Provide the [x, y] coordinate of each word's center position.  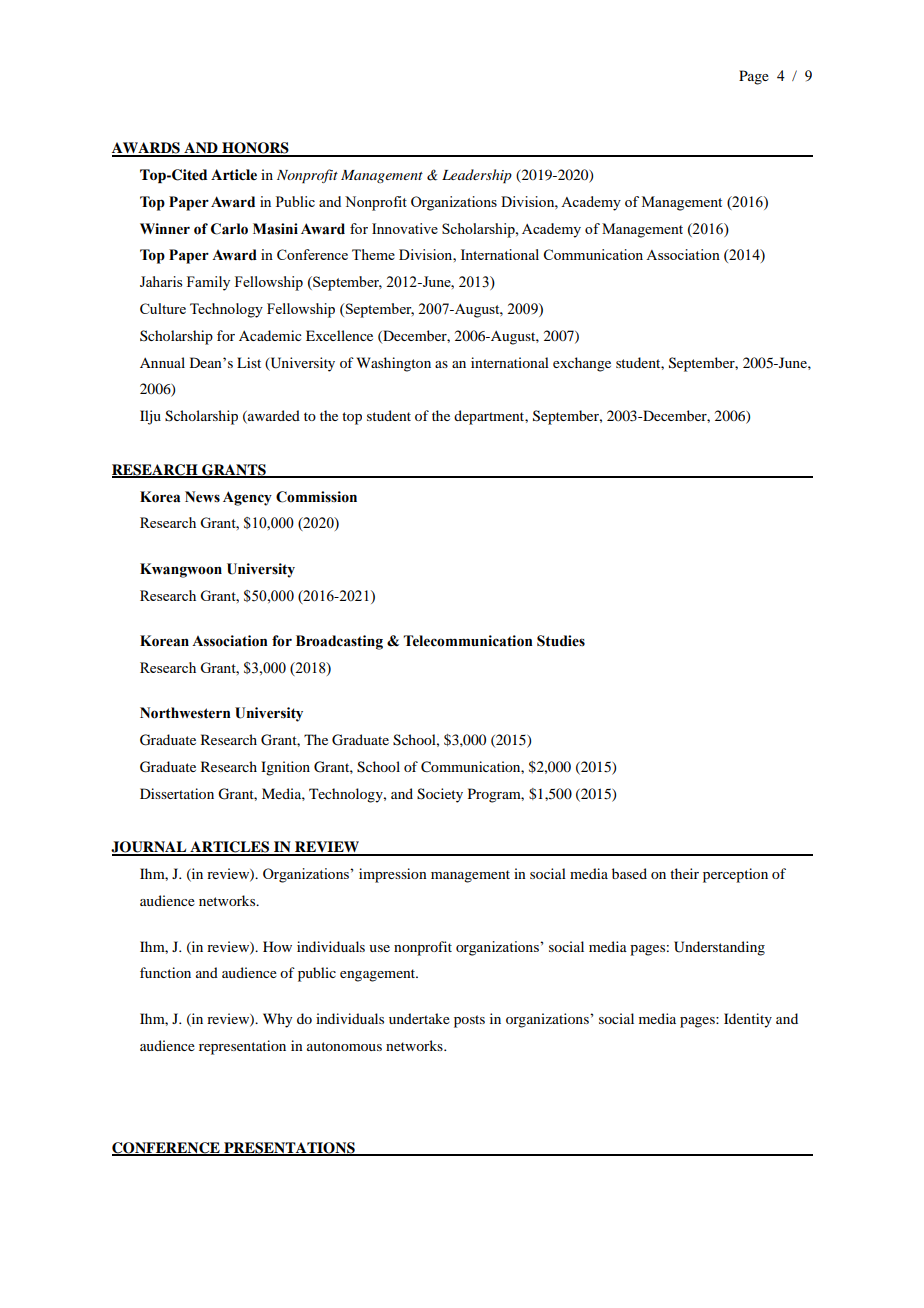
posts [469, 1021]
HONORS [255, 149]
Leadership [477, 176]
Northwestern [185, 713]
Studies [561, 641]
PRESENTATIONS [289, 1148]
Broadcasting [339, 642]
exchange [582, 364]
